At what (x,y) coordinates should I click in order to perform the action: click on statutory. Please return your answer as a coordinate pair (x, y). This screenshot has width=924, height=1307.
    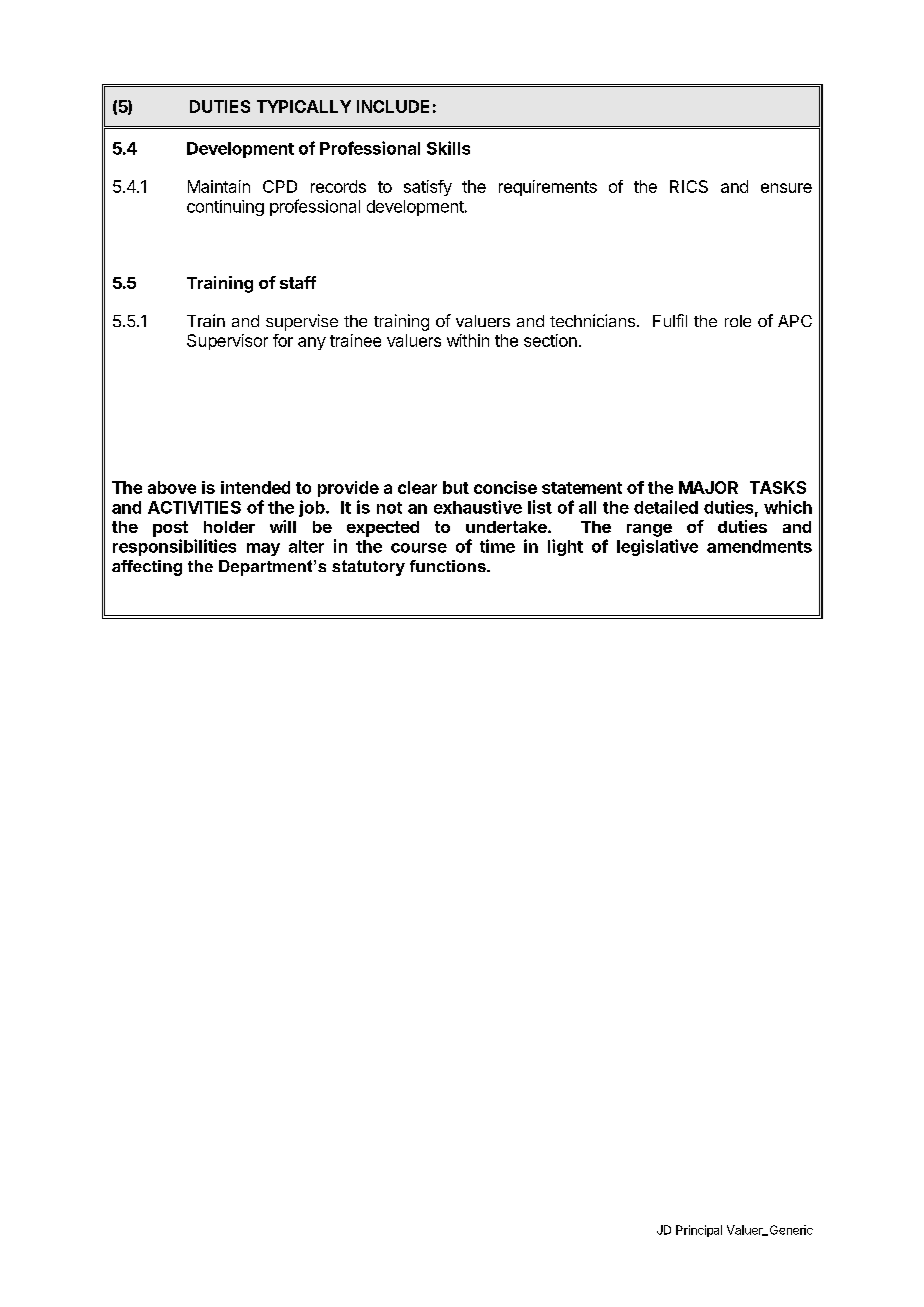
    Looking at the image, I should click on (368, 568).
